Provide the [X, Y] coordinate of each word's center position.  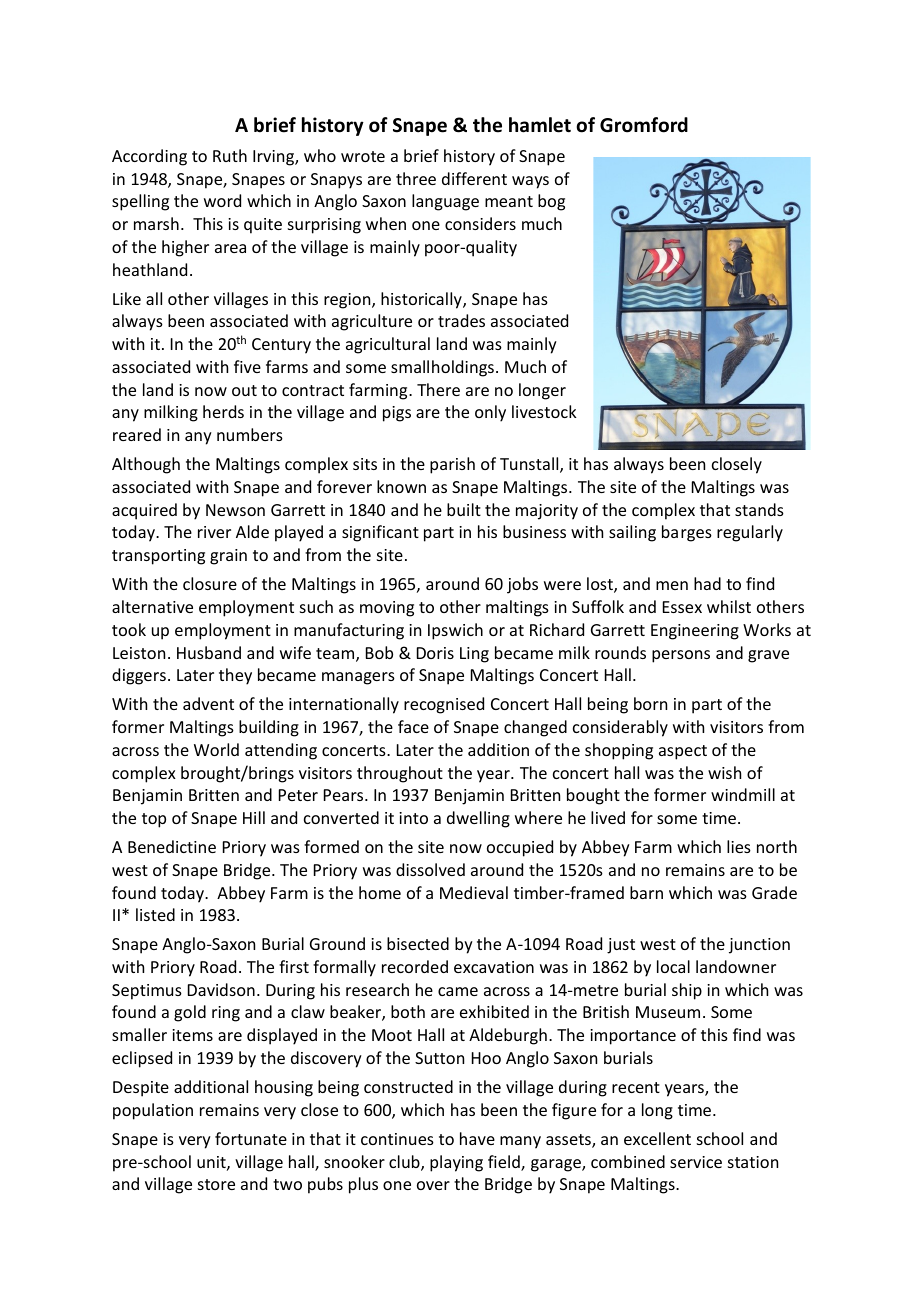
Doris [435, 653]
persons [681, 656]
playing [456, 1163]
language [445, 202]
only [490, 413]
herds [223, 411]
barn [646, 892]
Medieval [474, 892]
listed [155, 914]
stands [759, 509]
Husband [209, 652]
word [222, 200]
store [216, 1184]
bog [551, 202]
